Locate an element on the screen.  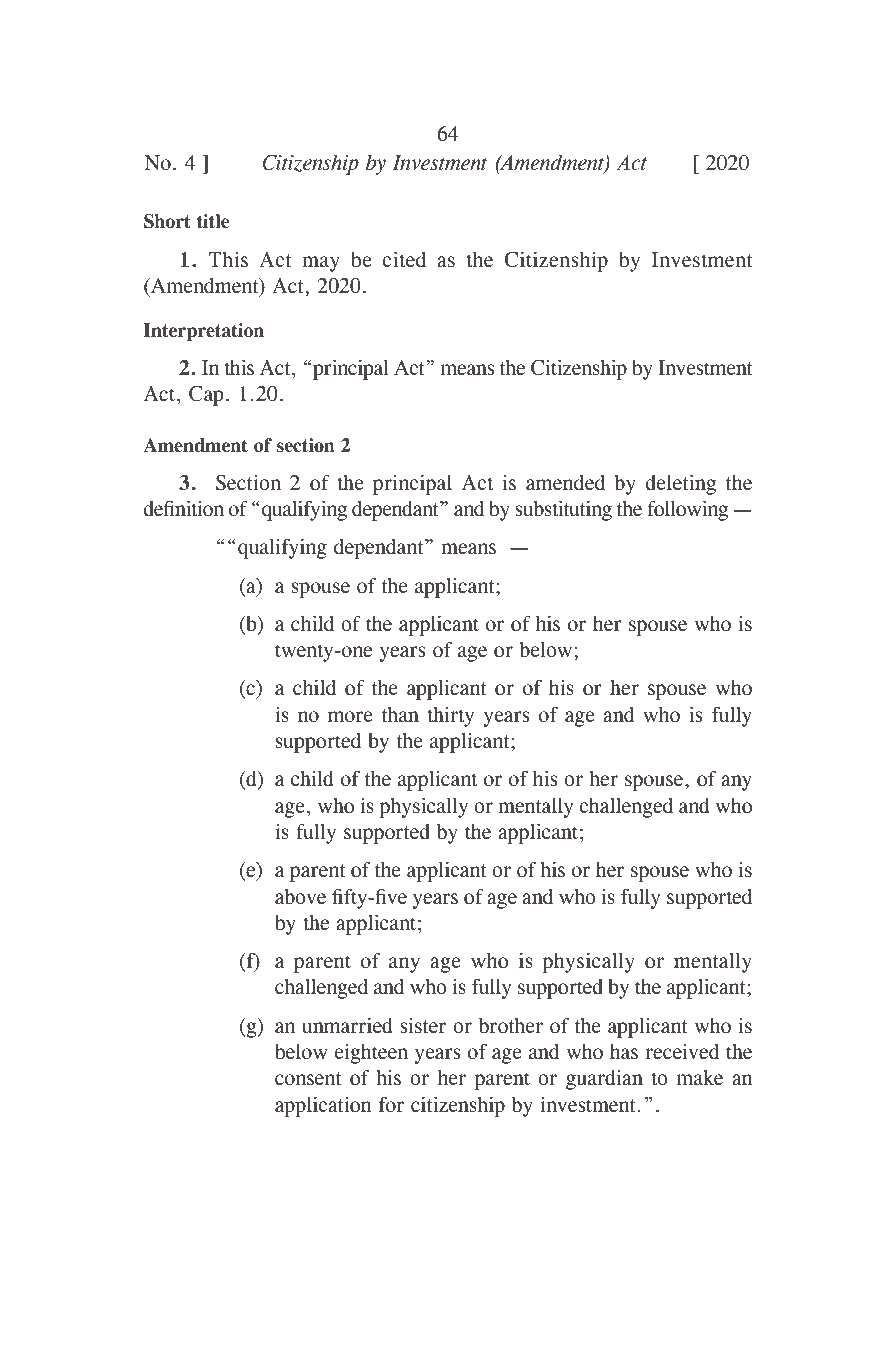
title is located at coordinates (213, 221).
